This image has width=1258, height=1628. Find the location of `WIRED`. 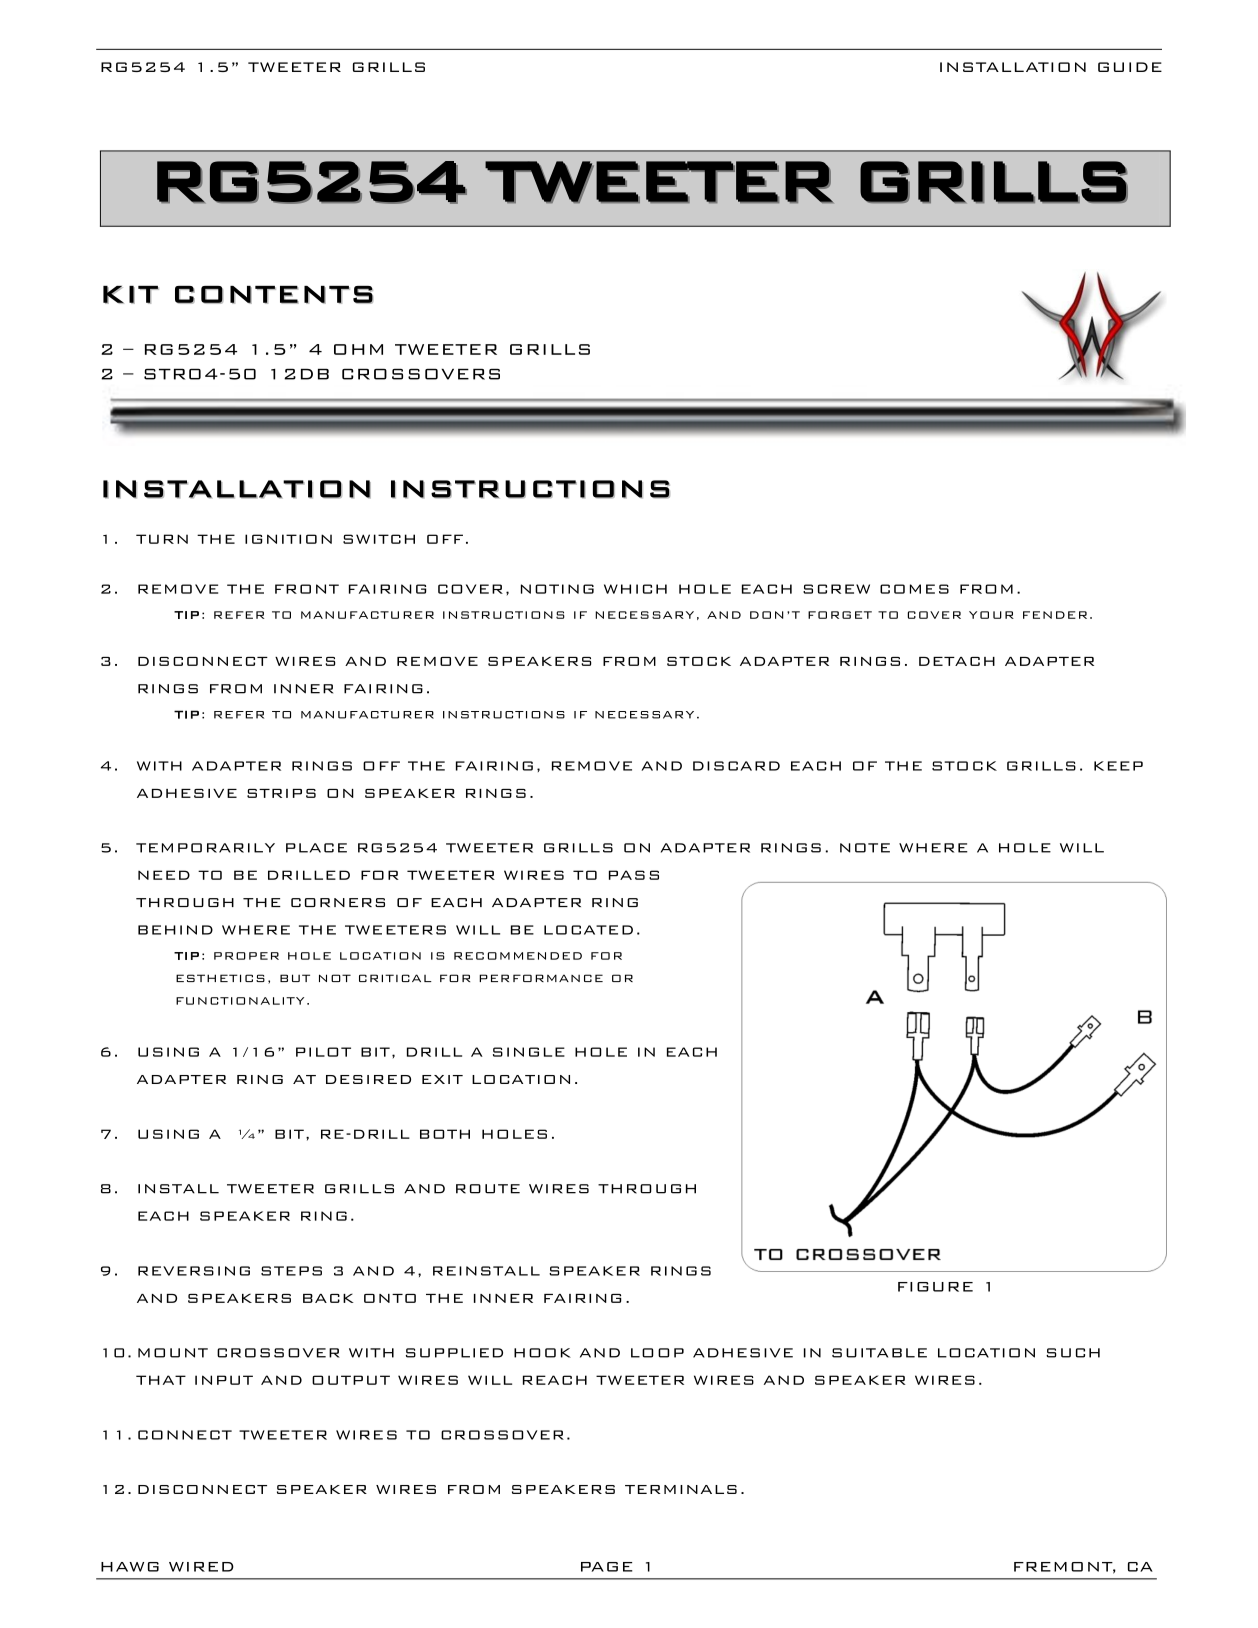

WIRED is located at coordinates (201, 1567).
